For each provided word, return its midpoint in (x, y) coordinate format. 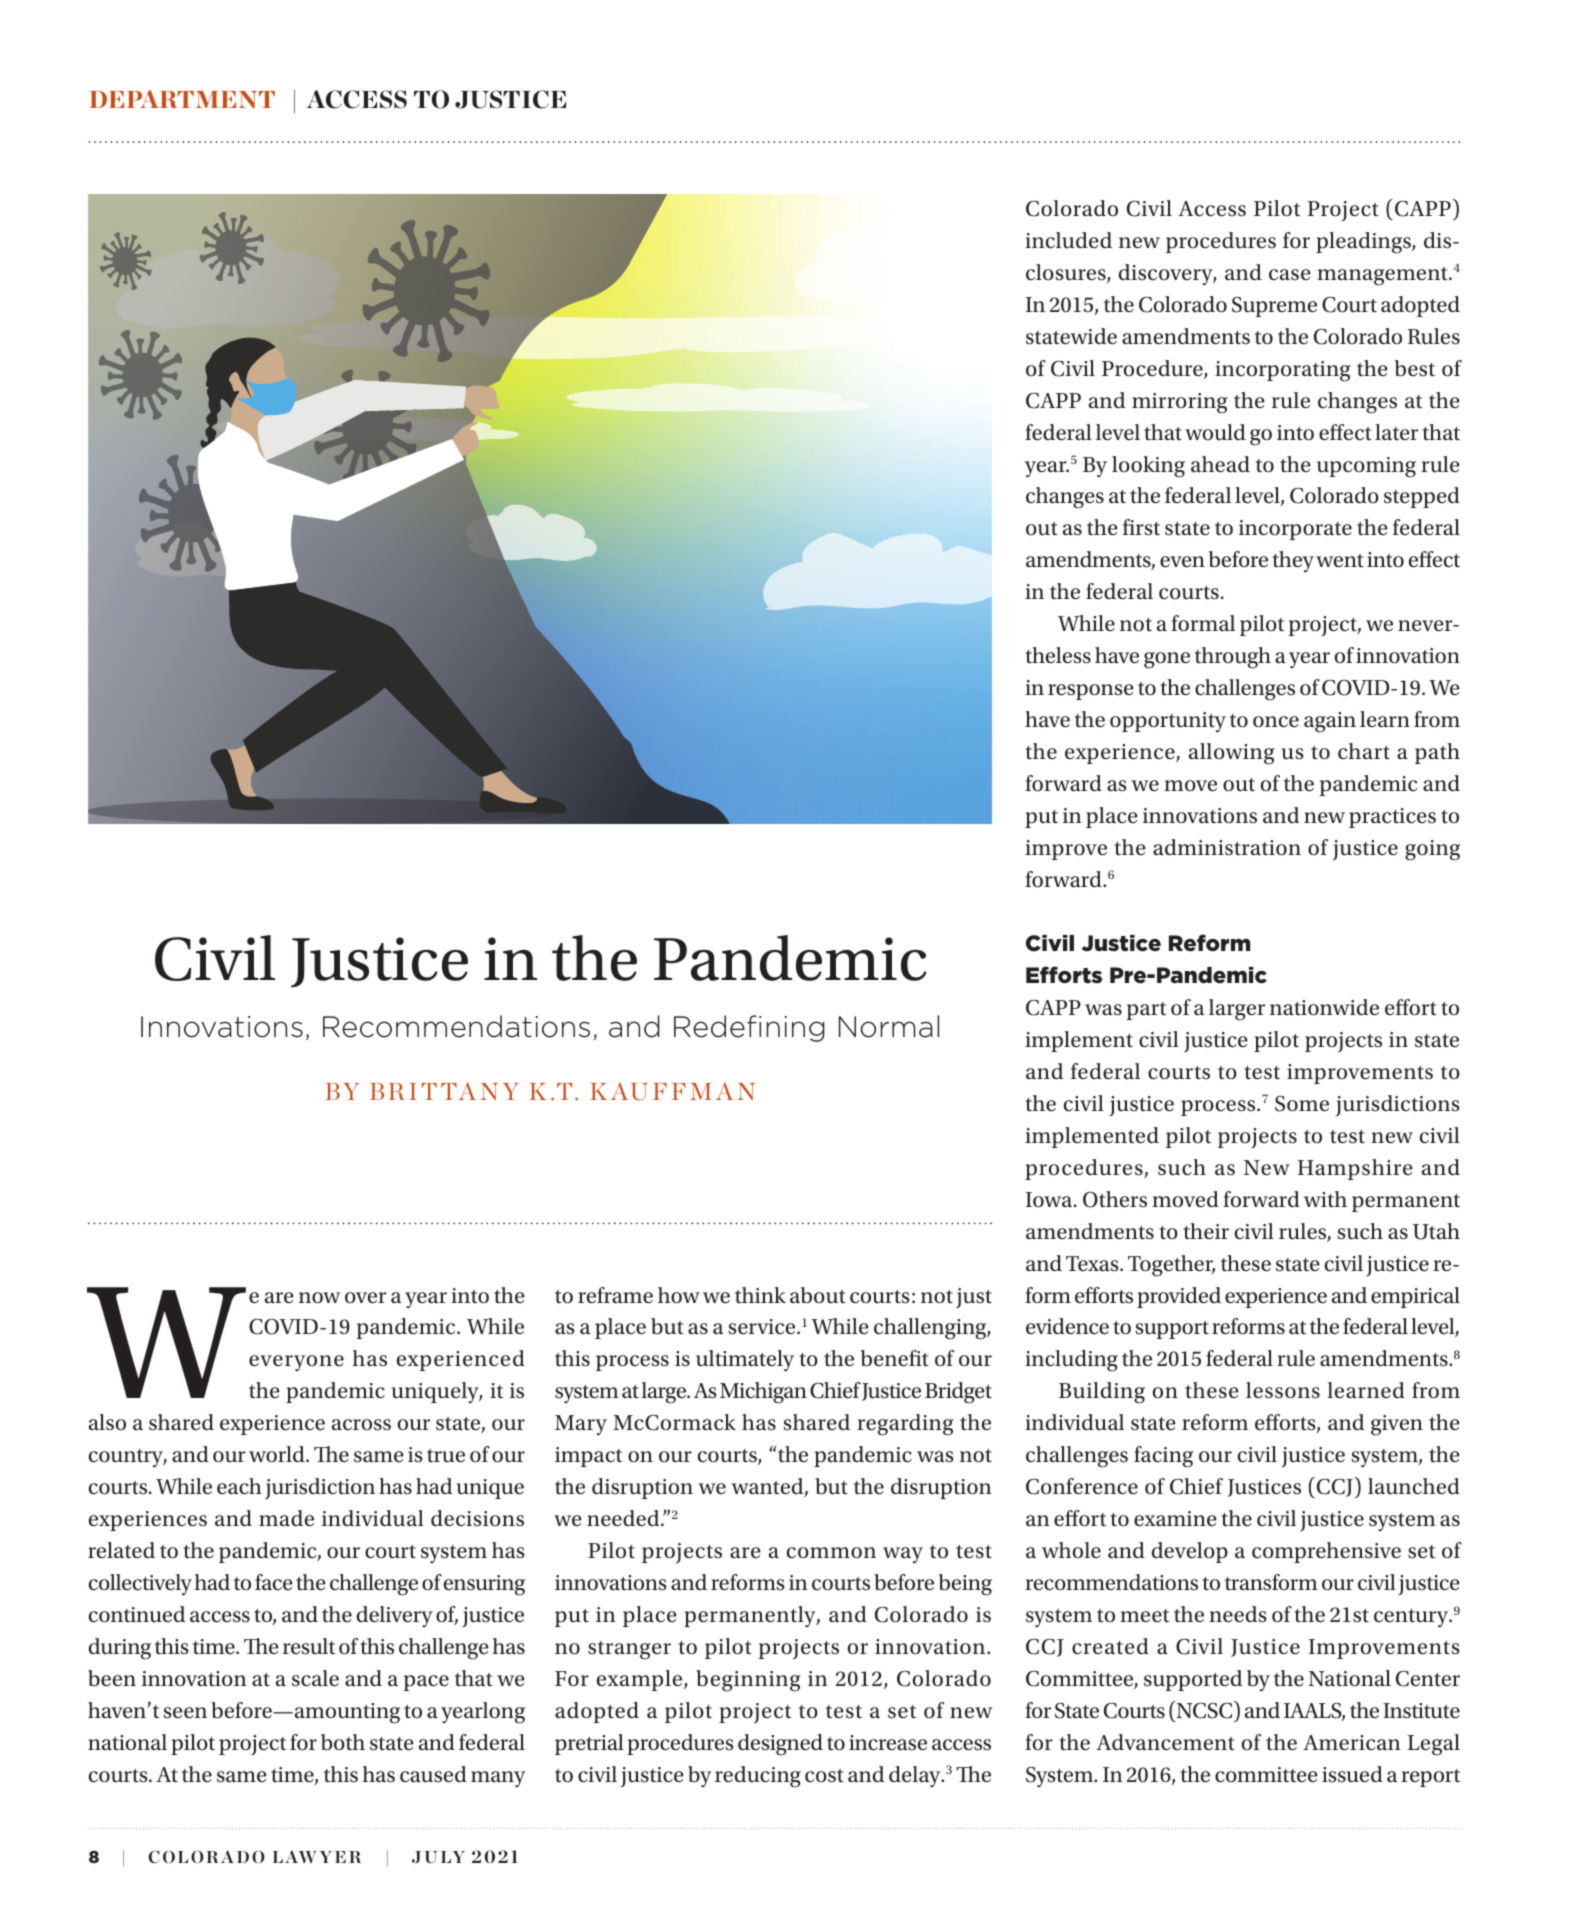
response (1091, 692)
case (1290, 275)
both (343, 1742)
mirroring (1180, 403)
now (319, 1298)
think (760, 1295)
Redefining (749, 1028)
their (1206, 1231)
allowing (1232, 754)
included (1068, 240)
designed (780, 1745)
